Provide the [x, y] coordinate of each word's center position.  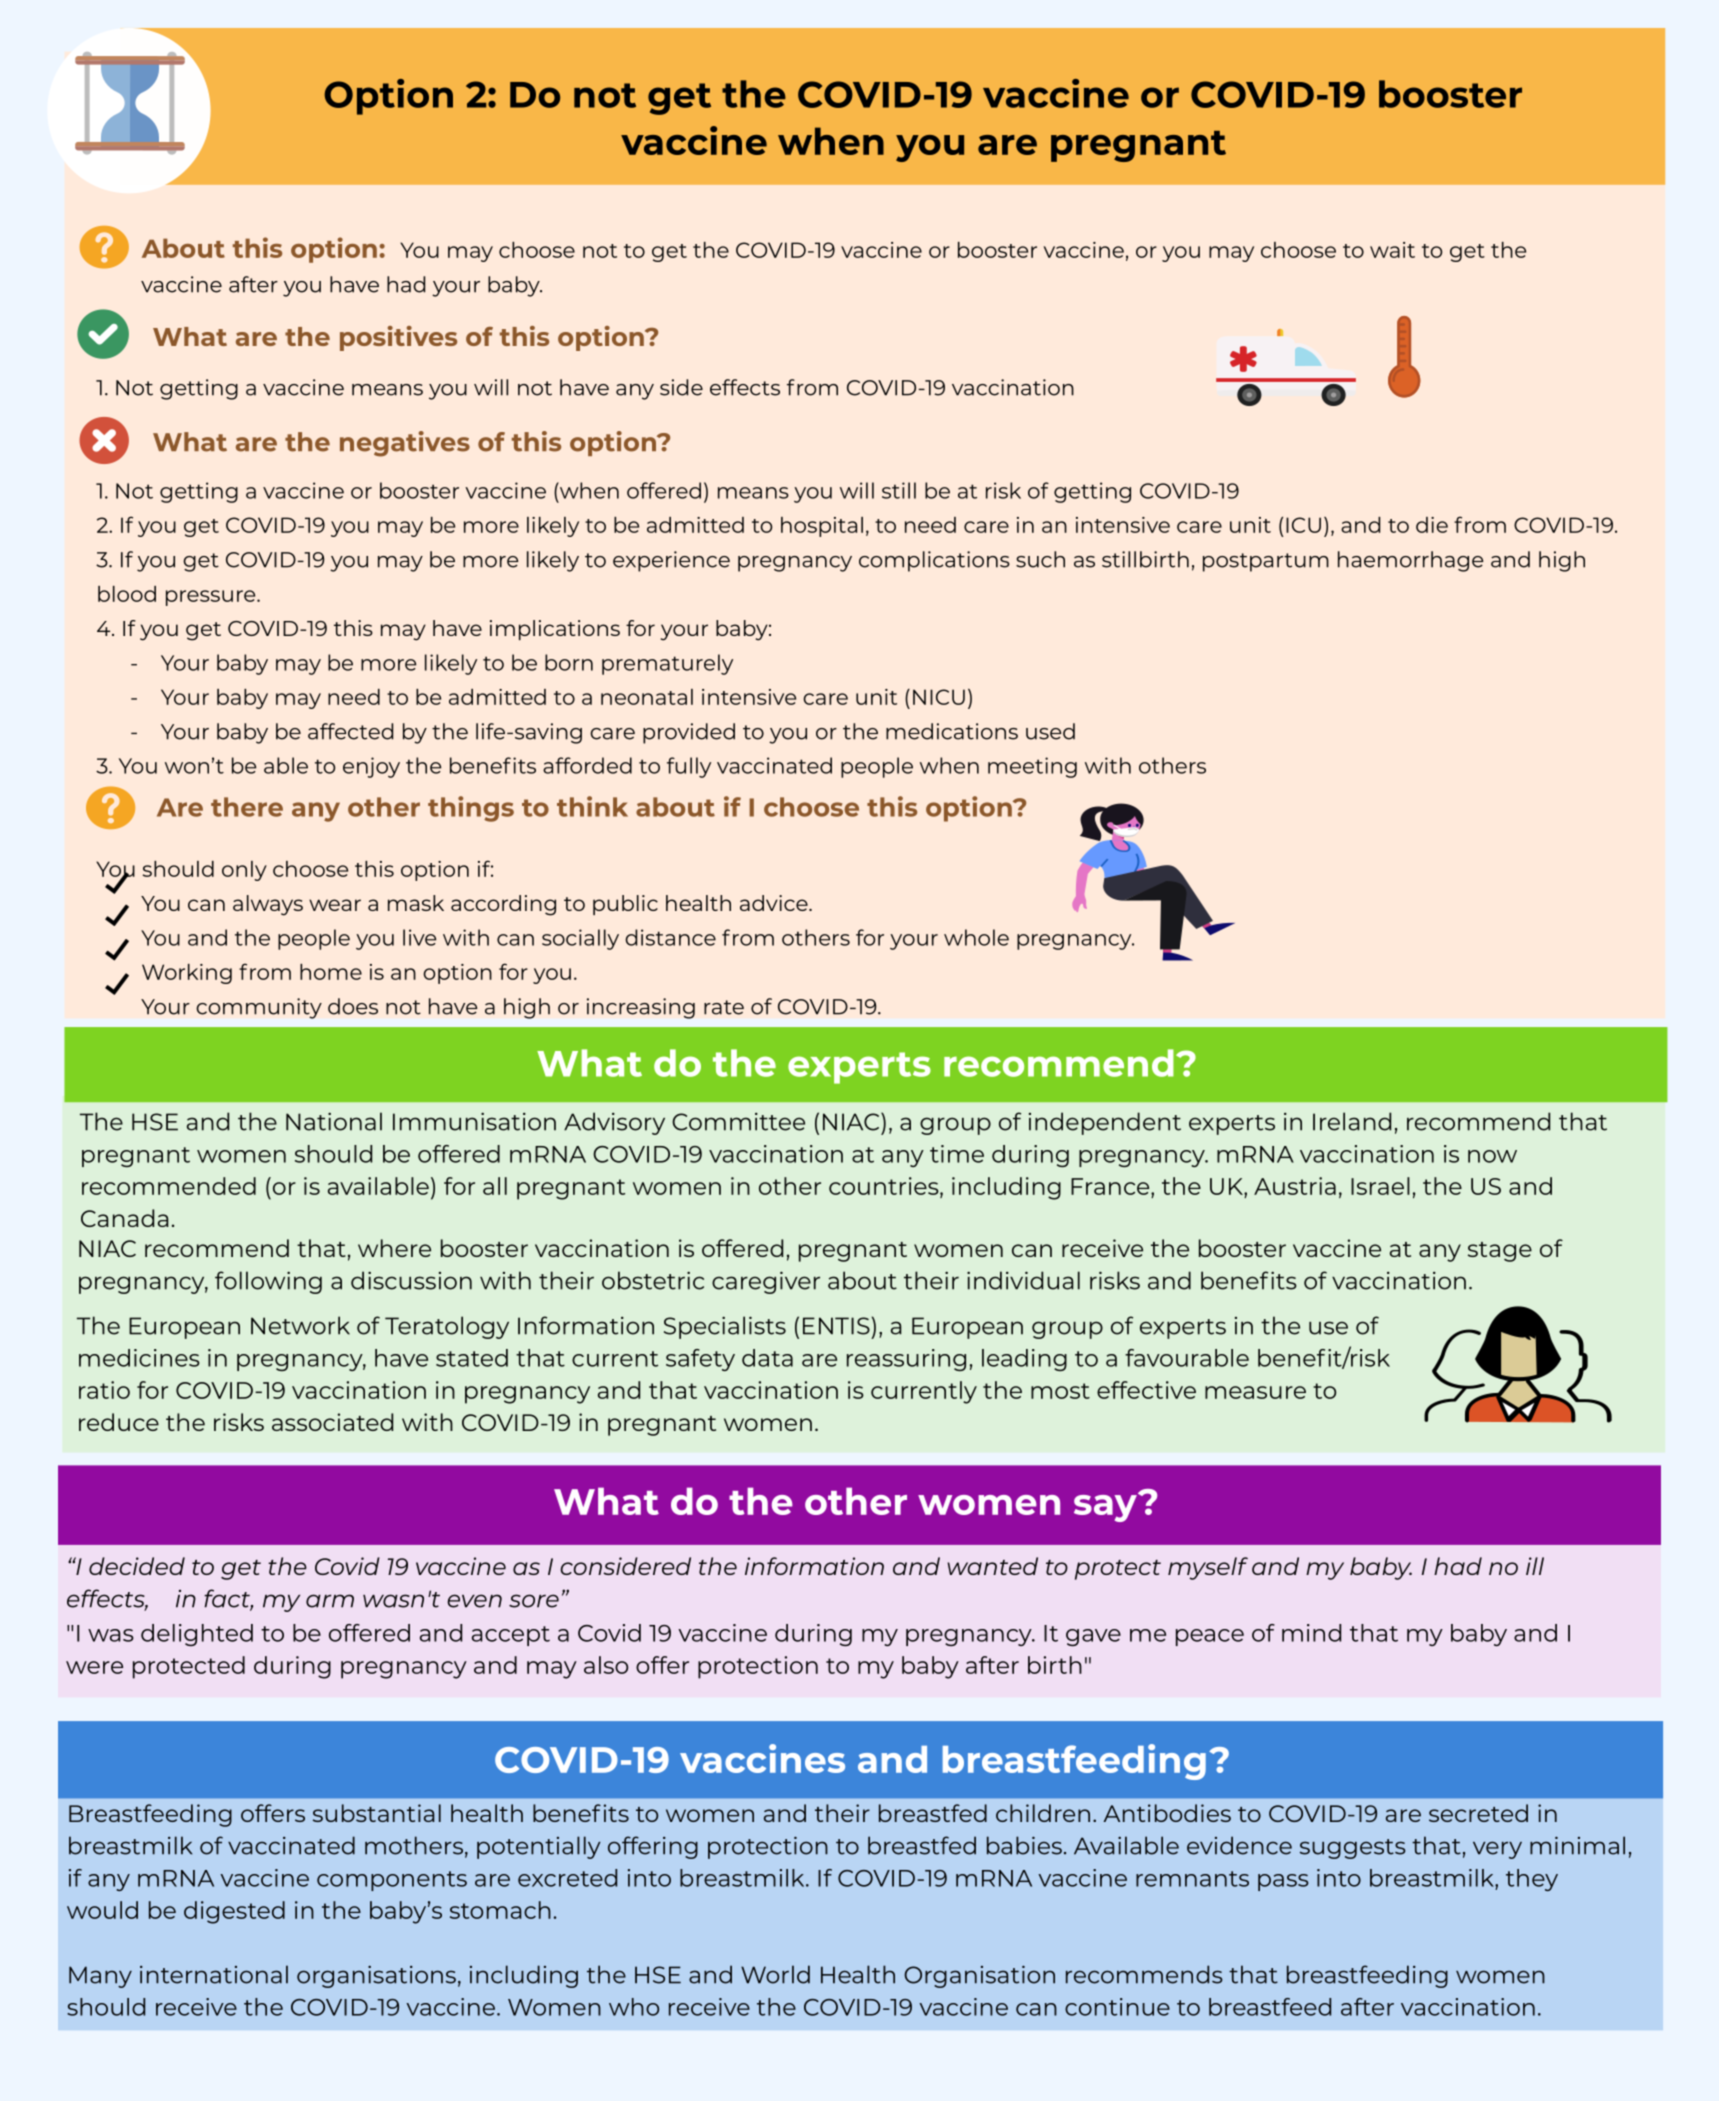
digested [234, 1912]
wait [1392, 250]
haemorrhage [1411, 561]
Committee [738, 1122]
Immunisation [474, 1121]
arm [330, 1601]
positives [398, 338]
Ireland [1352, 1121]
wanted [992, 1566]
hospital [822, 527]
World [775, 1974]
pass [1283, 1882]
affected [350, 731]
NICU [939, 697]
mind [1311, 1633]
